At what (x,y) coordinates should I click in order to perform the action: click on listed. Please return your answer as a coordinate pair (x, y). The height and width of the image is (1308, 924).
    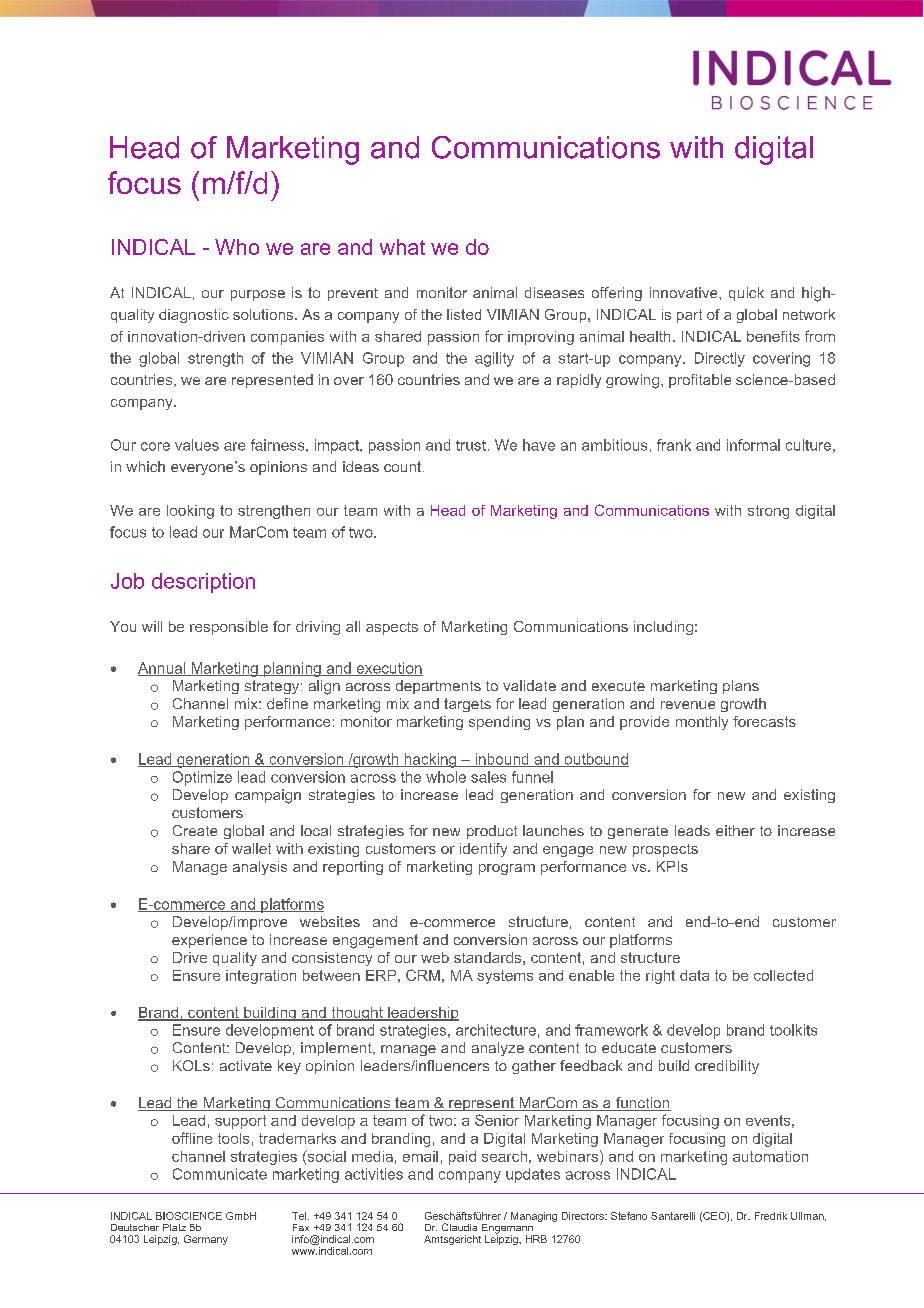
    Looking at the image, I should click on (464, 314).
